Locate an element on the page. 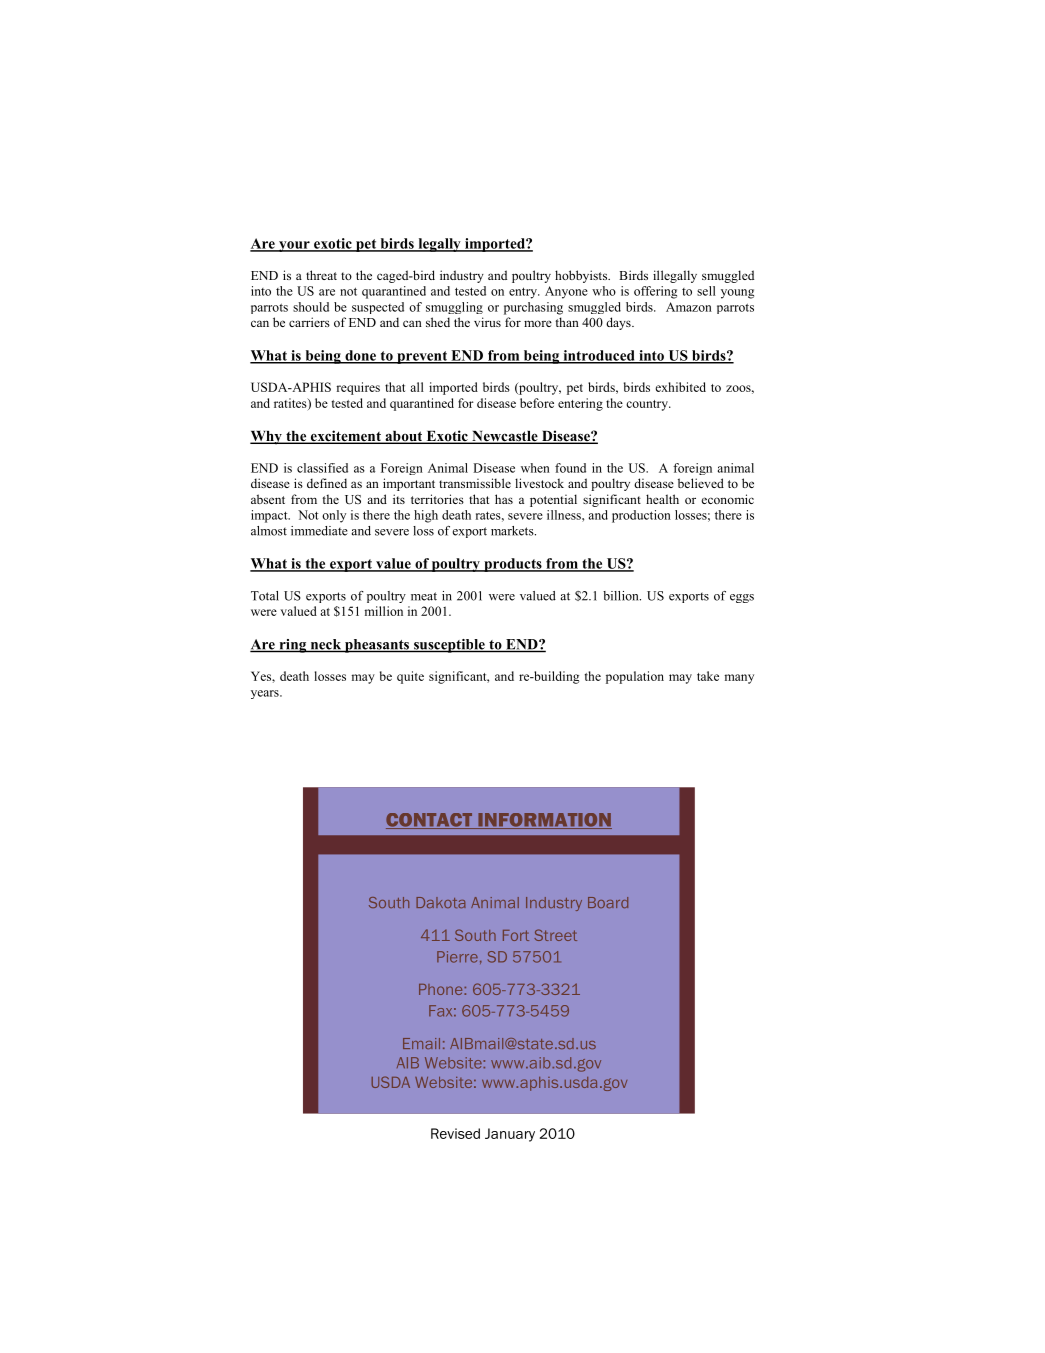 This image has width=1045, height=1353. take is located at coordinates (708, 676).
